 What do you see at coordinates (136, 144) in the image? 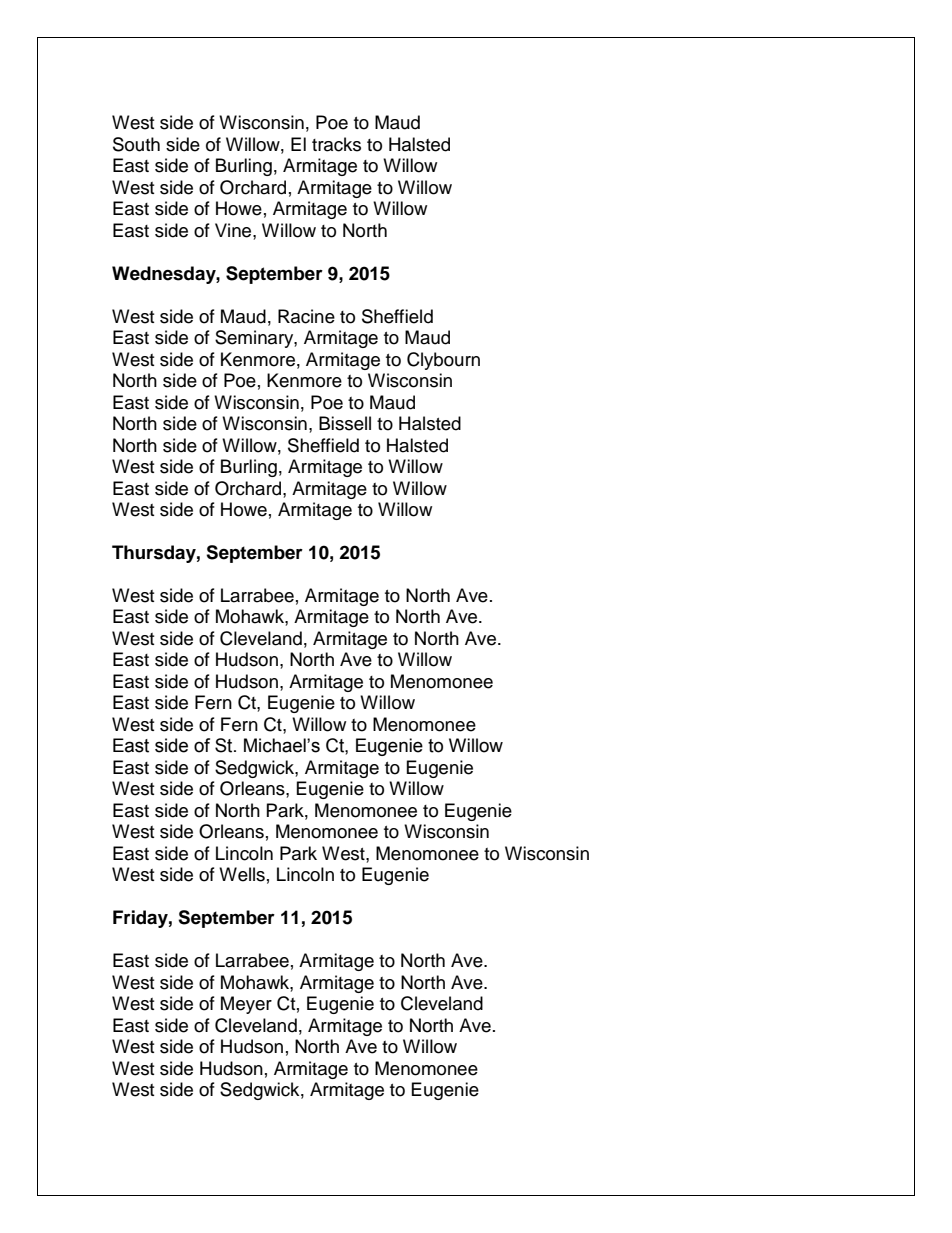
I see `South` at bounding box center [136, 144].
